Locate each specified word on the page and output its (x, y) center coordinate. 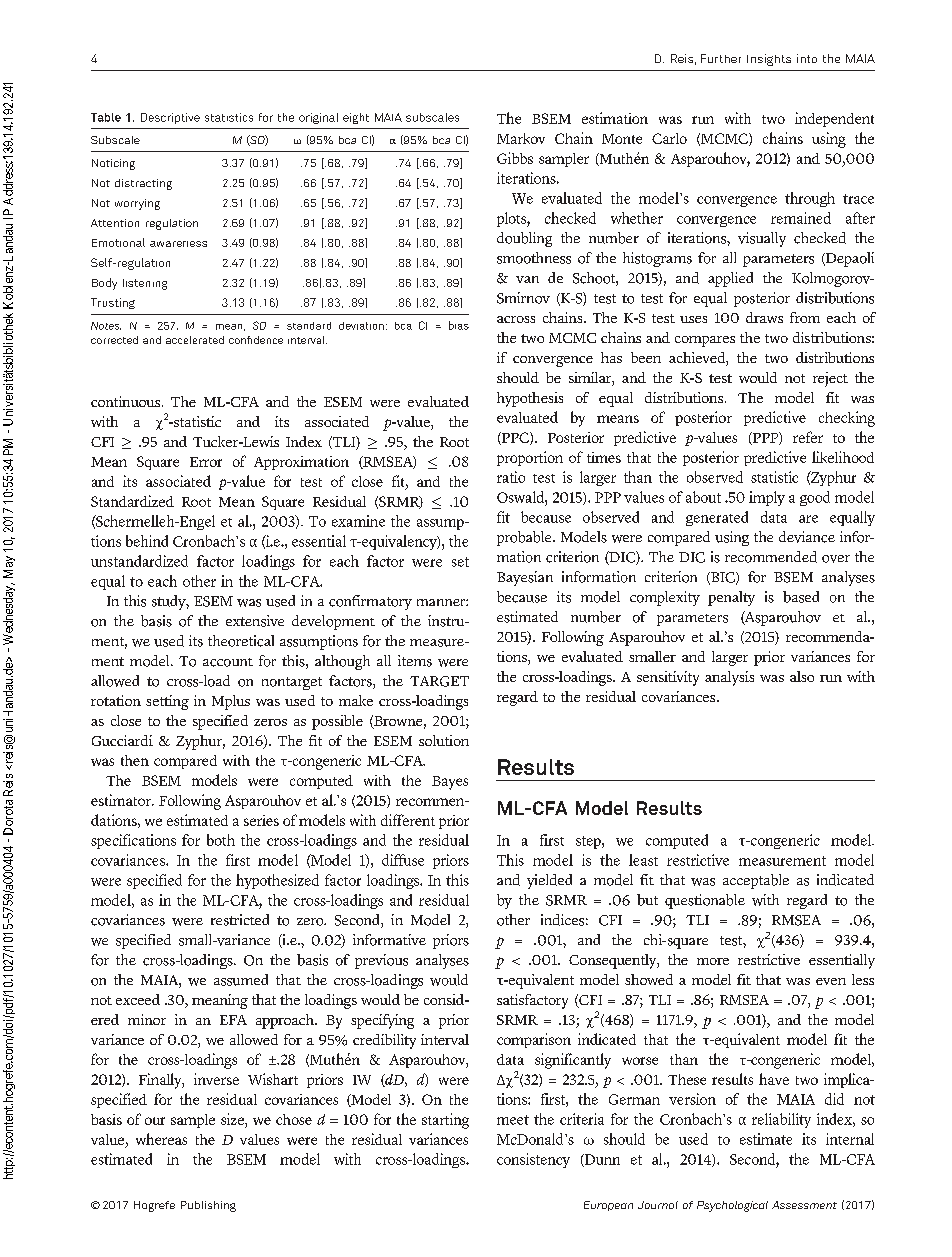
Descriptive (170, 118)
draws (764, 317)
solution (444, 740)
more (713, 961)
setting (167, 702)
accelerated (195, 340)
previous (381, 961)
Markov (521, 138)
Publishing (208, 1206)
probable (525, 538)
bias (459, 325)
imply (767, 498)
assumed (241, 980)
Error (206, 462)
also (802, 676)
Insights (769, 60)
